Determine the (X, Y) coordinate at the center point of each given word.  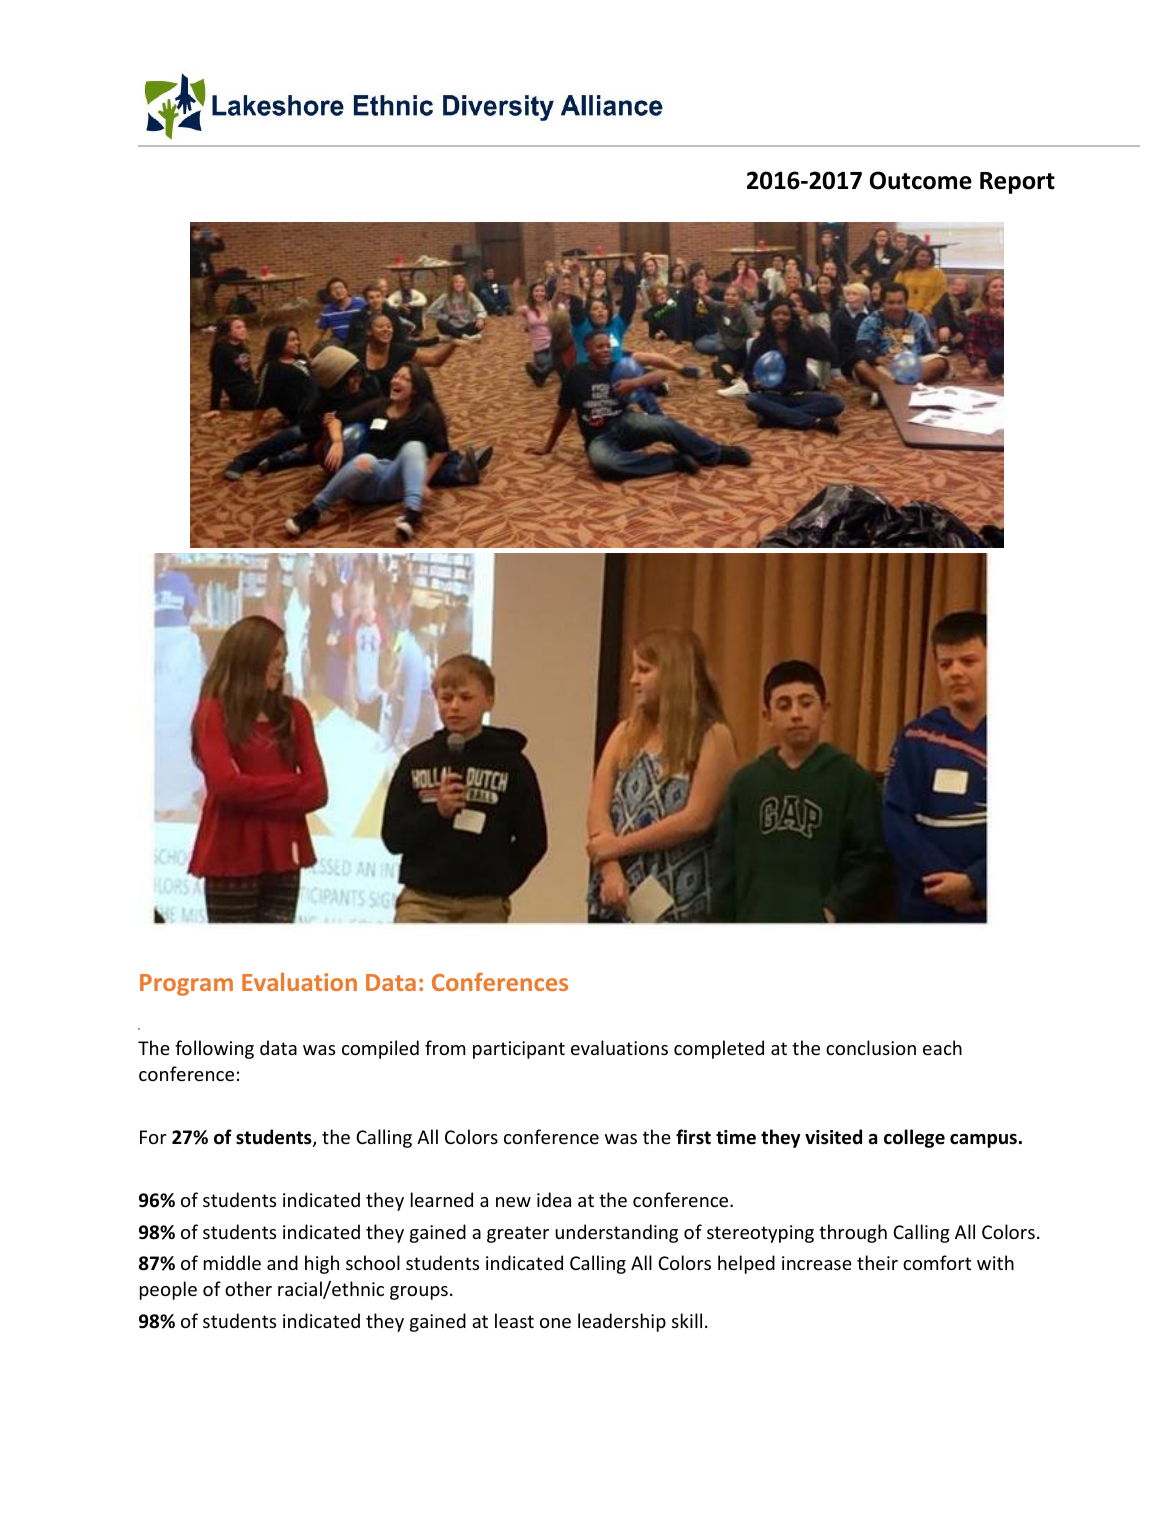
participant (519, 1050)
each (942, 1047)
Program (186, 985)
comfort (937, 1262)
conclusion (871, 1047)
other (248, 1288)
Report (1017, 183)
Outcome (921, 180)
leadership (622, 1322)
